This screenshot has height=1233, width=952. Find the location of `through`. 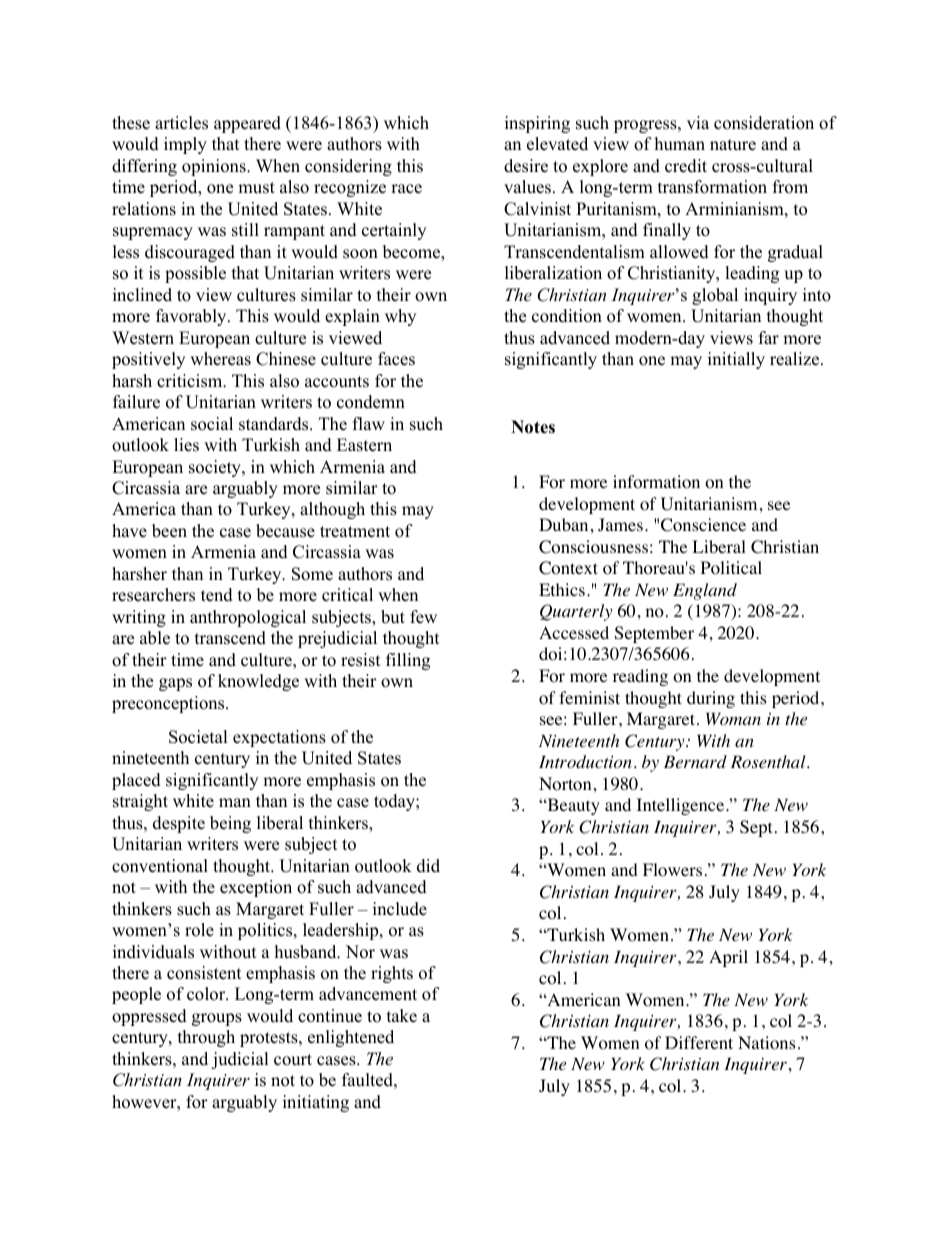

through is located at coordinates (206, 1038).
